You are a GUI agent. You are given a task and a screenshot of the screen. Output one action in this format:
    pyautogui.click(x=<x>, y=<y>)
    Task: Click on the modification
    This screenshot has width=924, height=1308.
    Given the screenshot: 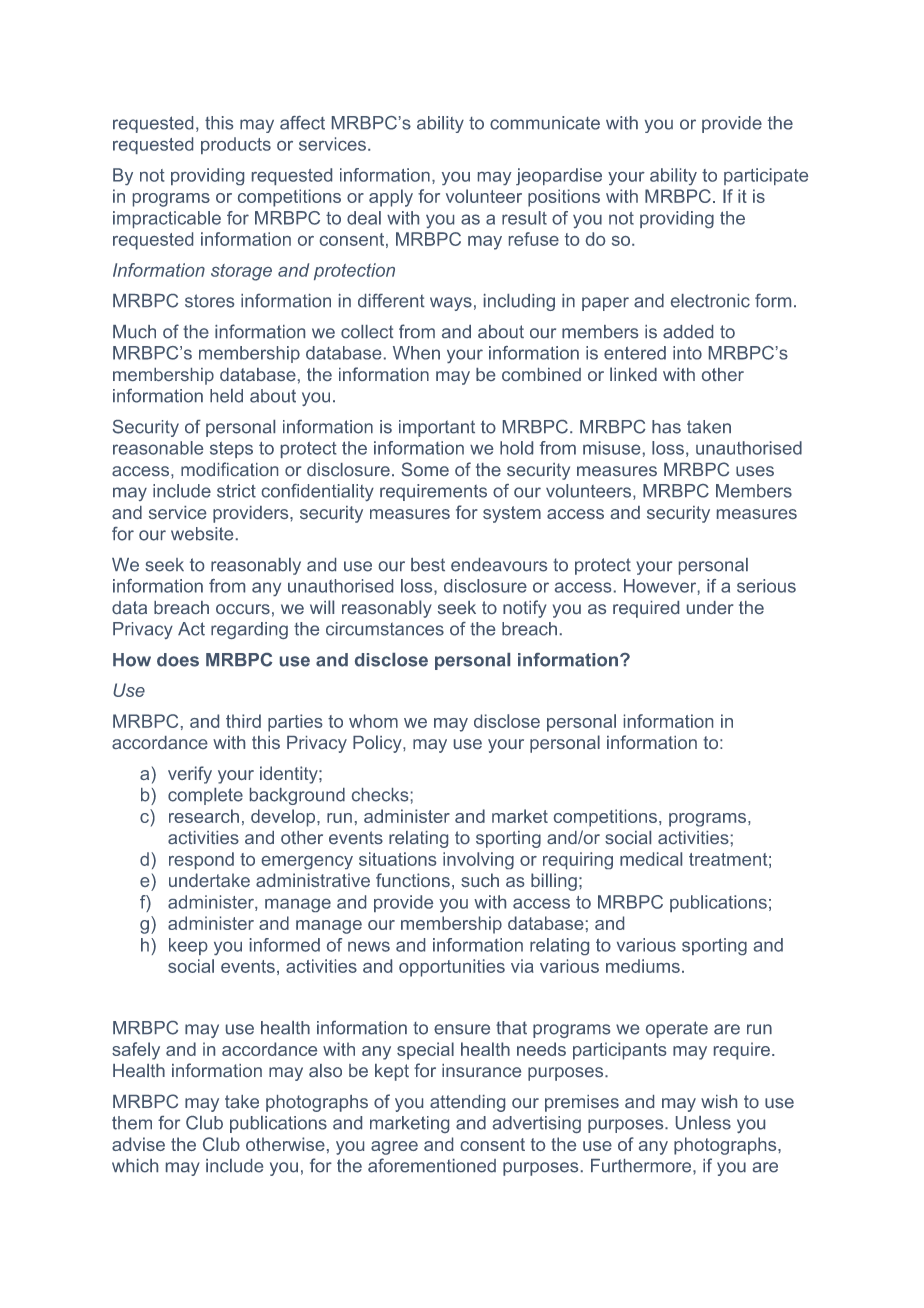 What is the action you would take?
    pyautogui.click(x=229, y=469)
